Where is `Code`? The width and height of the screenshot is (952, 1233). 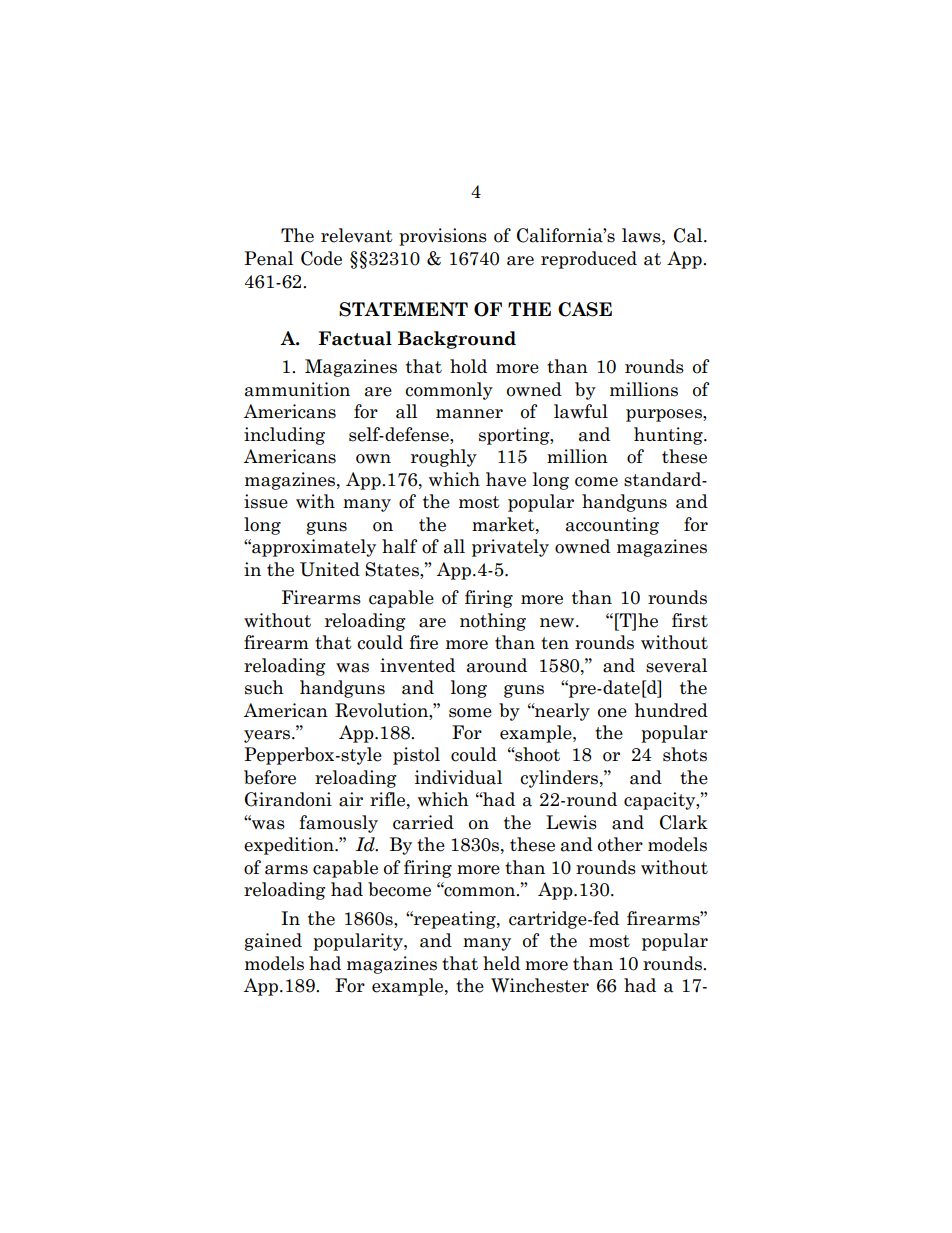
Code is located at coordinates (321, 258).
